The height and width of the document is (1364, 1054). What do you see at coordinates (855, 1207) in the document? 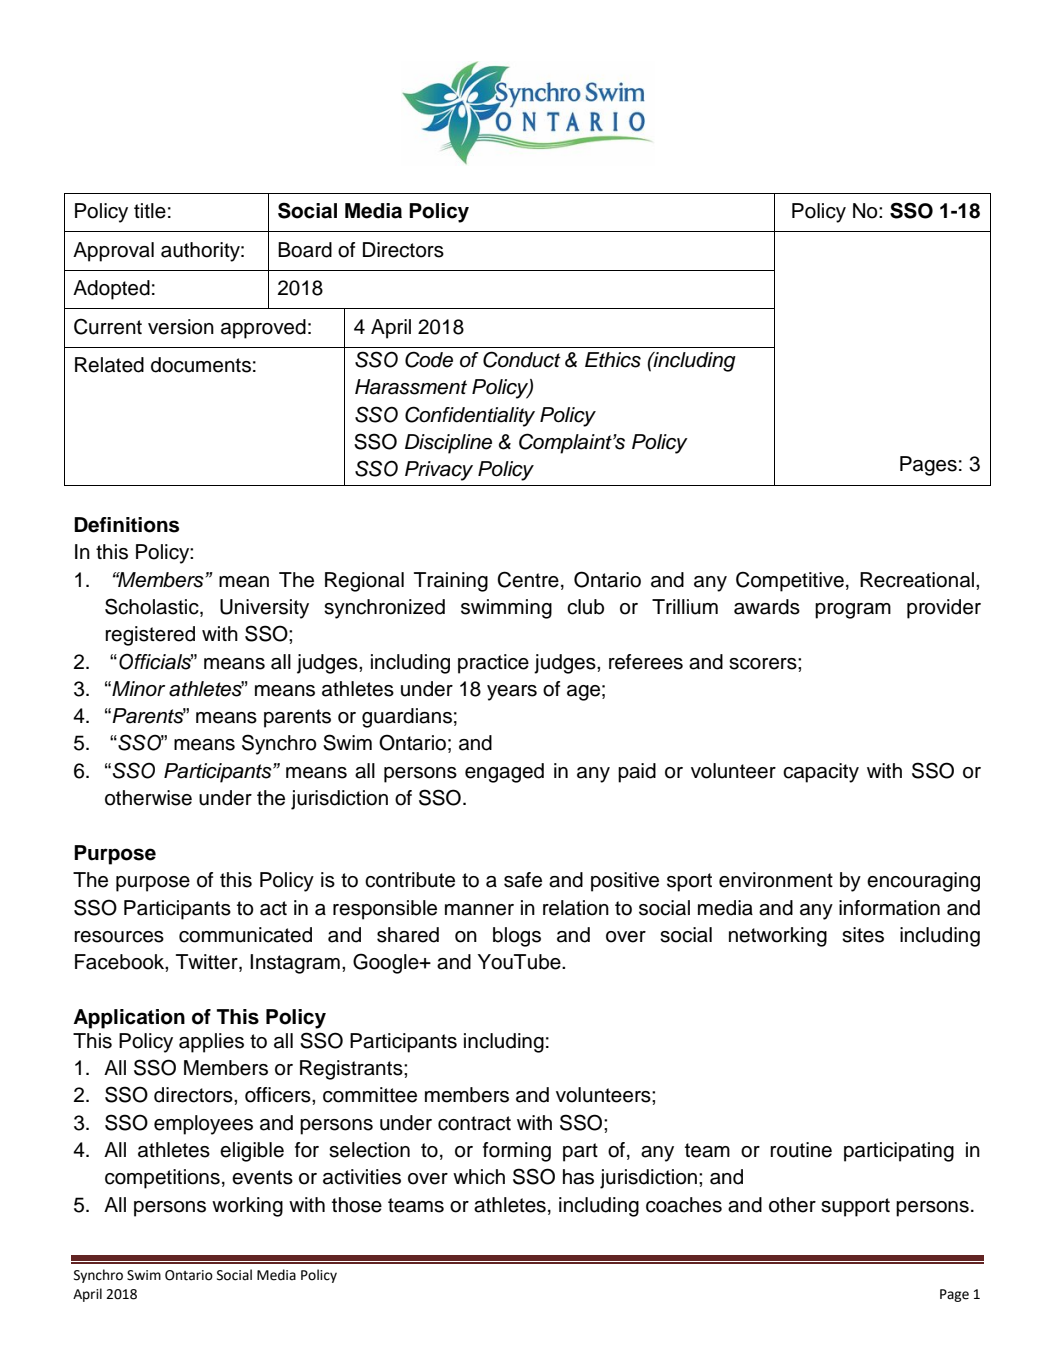
I see `support` at bounding box center [855, 1207].
